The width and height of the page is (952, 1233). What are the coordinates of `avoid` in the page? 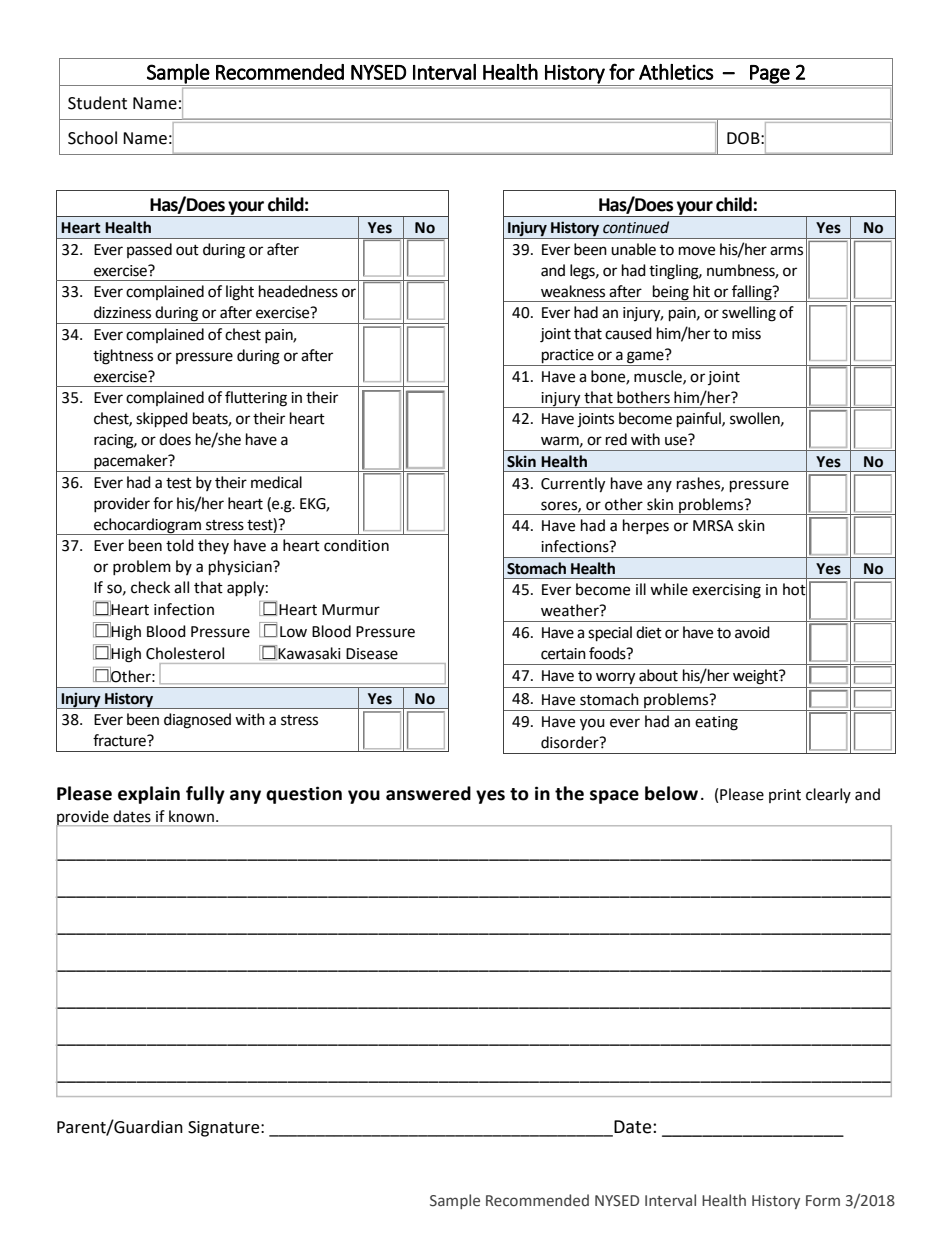 It's located at (752, 632).
